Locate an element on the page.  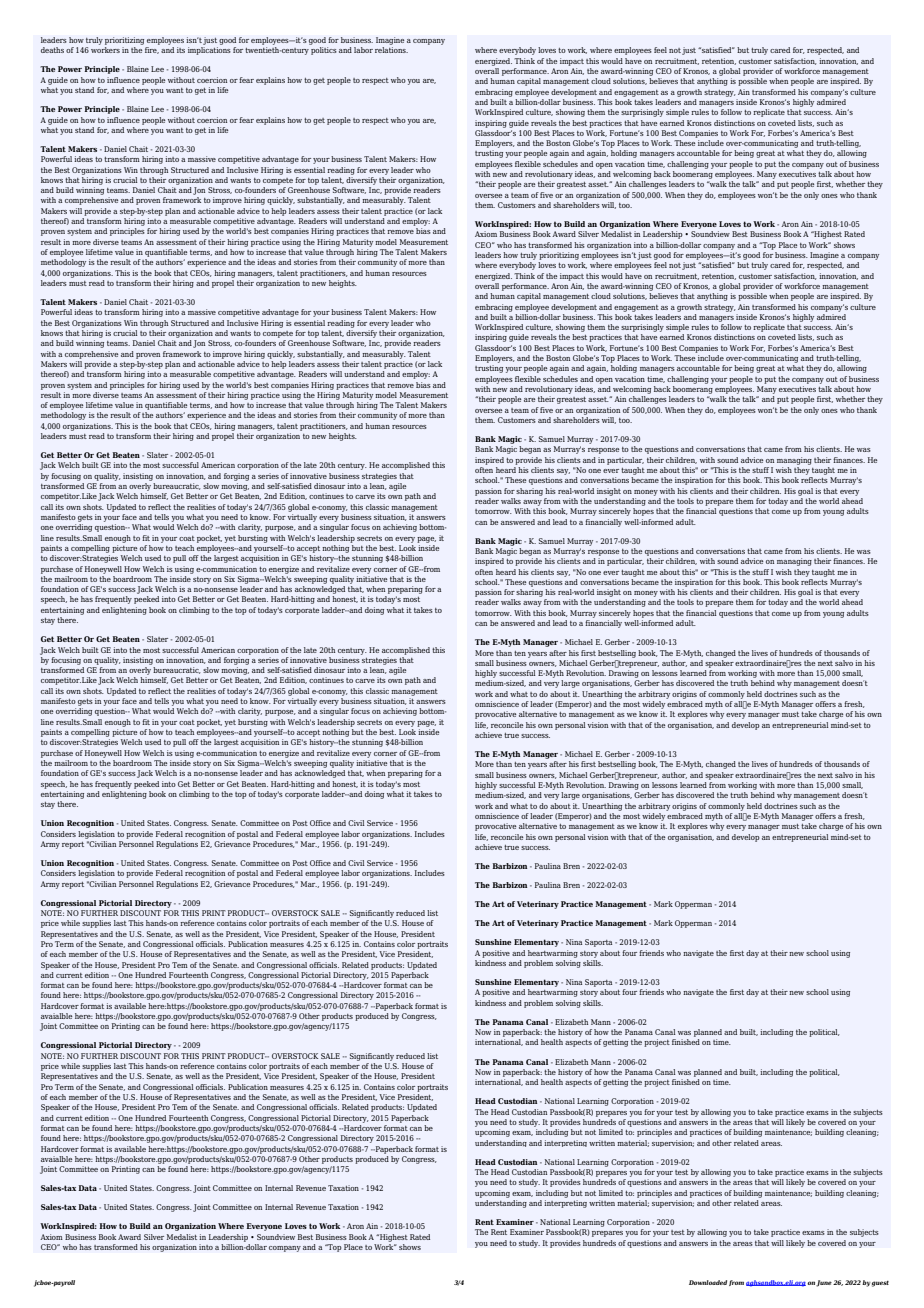
implications is located at coordinates (209, 51).
